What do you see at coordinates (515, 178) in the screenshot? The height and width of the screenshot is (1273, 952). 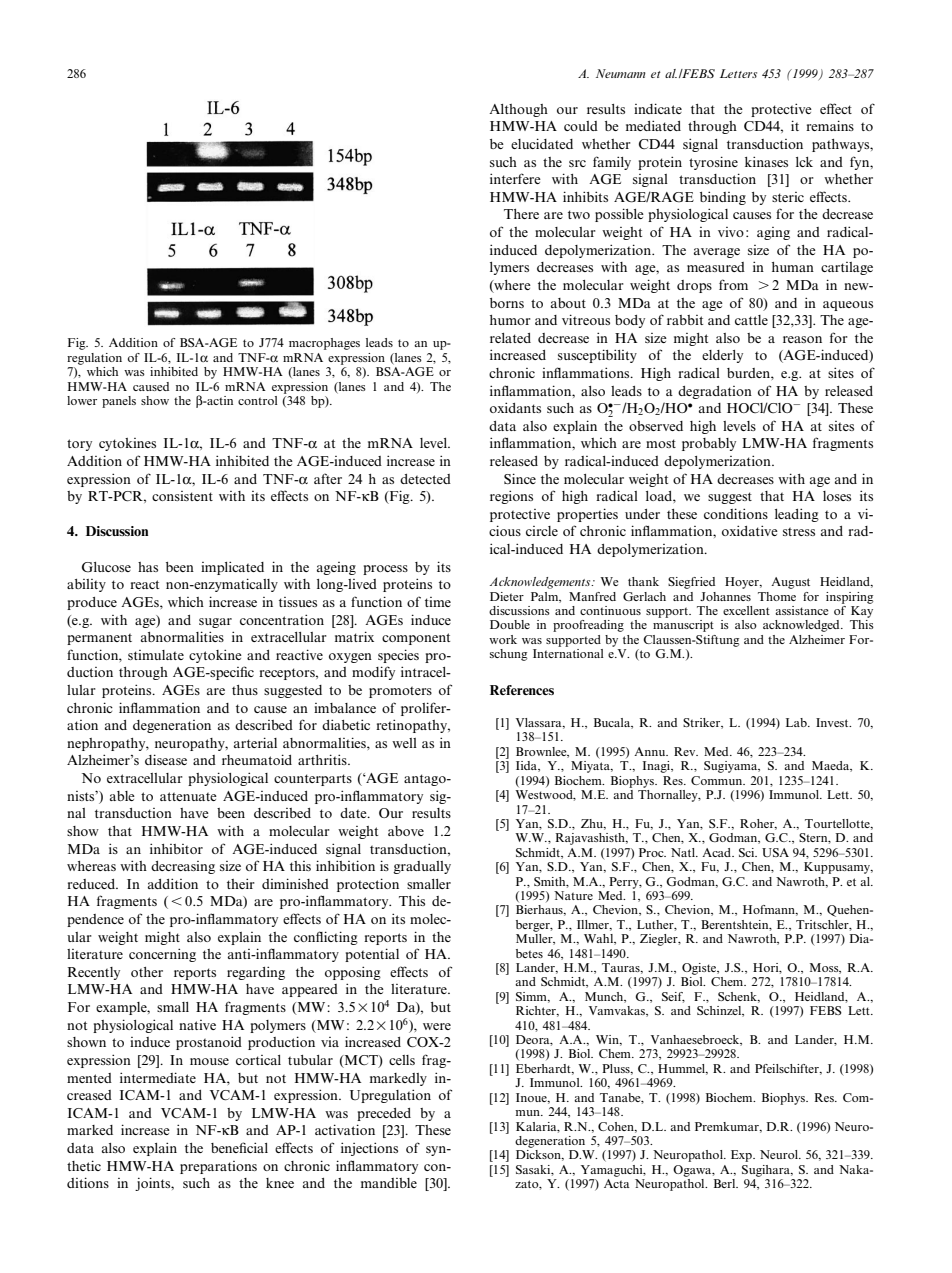 I see `interfere` at bounding box center [515, 178].
